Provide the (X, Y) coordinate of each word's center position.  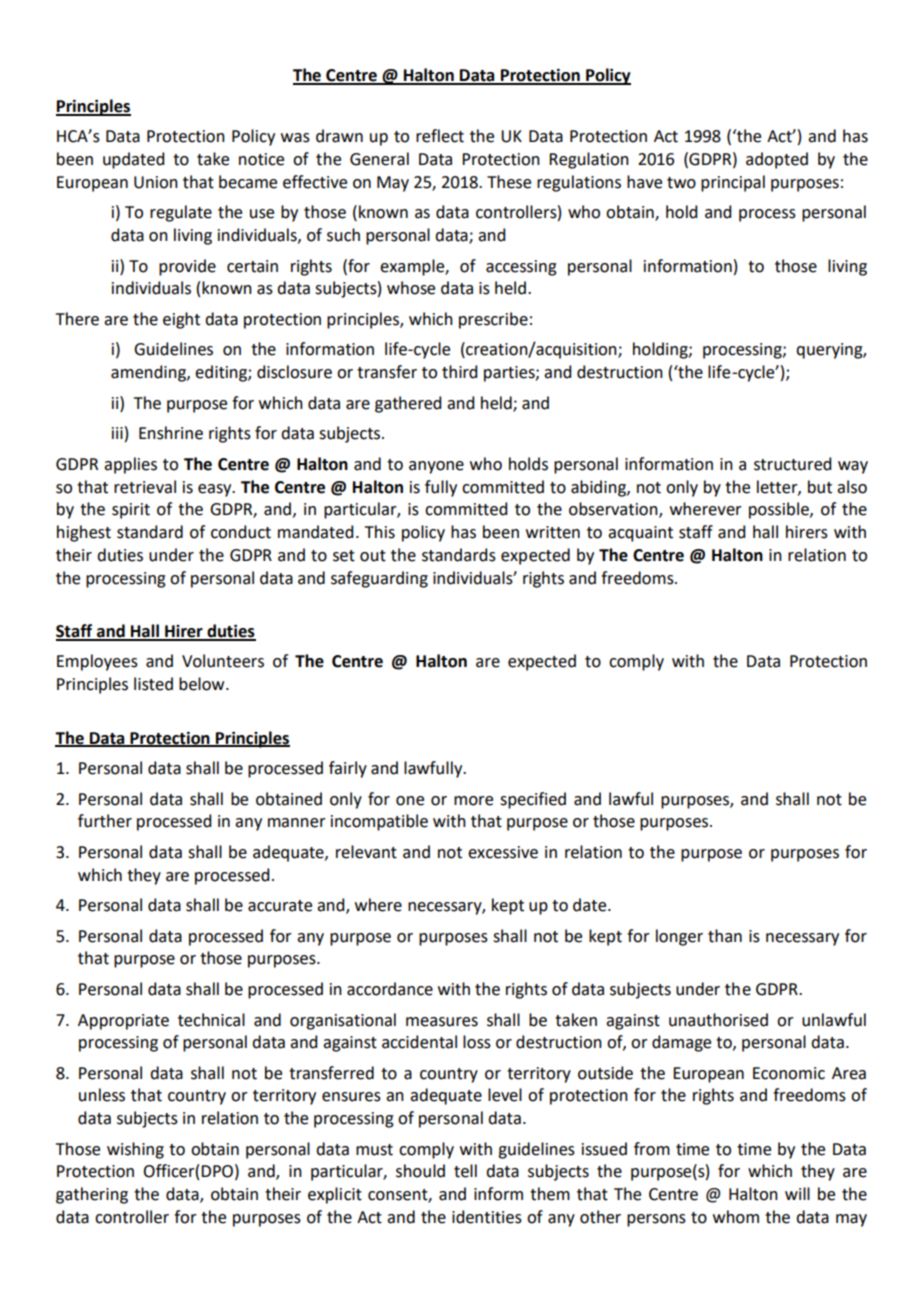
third (459, 372)
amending (149, 373)
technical (211, 1020)
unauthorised (718, 1020)
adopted (777, 160)
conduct (241, 532)
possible (780, 510)
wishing (135, 1150)
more (473, 801)
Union (156, 182)
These (509, 182)
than (725, 936)
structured (792, 464)
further (105, 821)
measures (442, 1022)
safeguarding (379, 579)
